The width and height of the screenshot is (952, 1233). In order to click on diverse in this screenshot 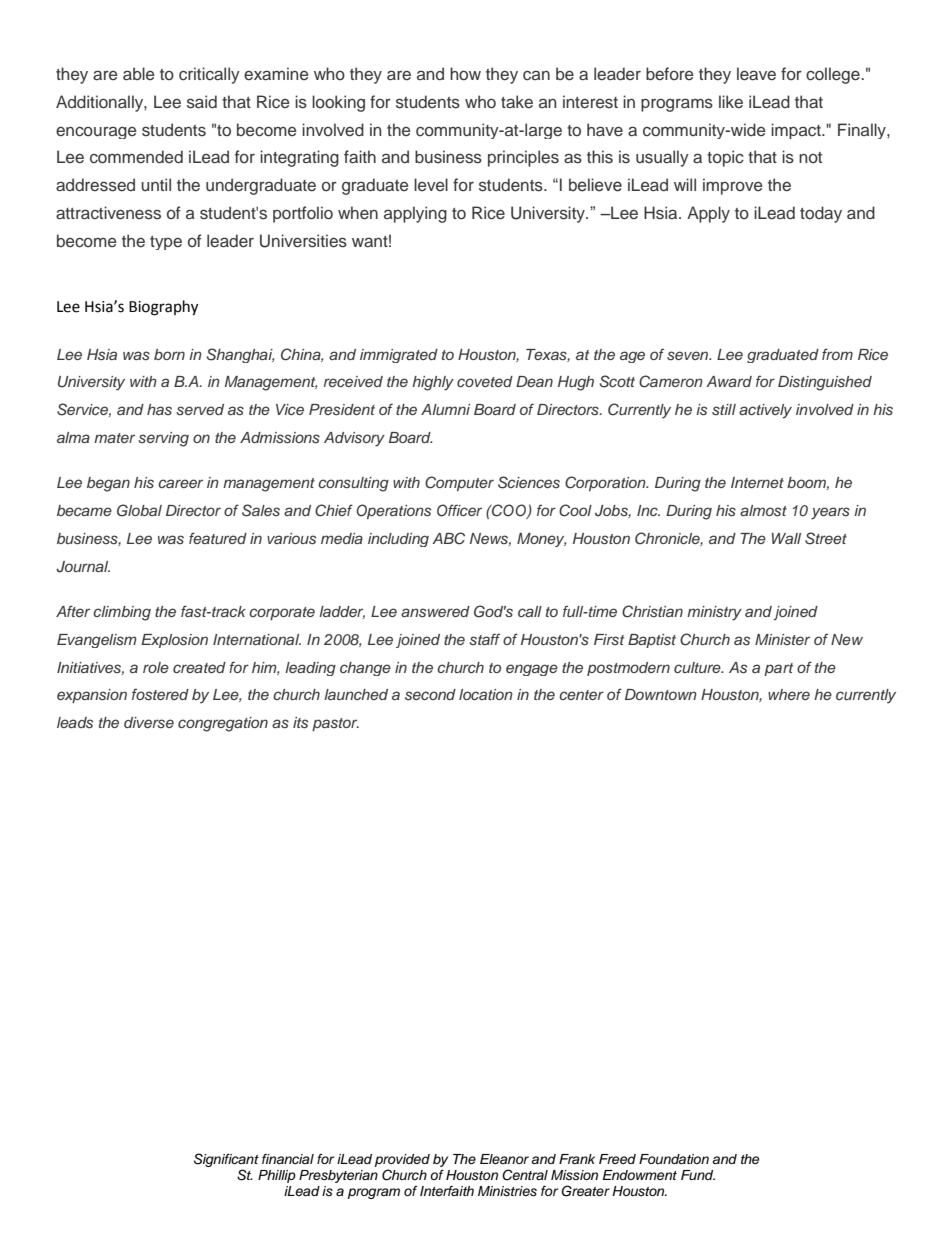, I will do `click(149, 722)`.
